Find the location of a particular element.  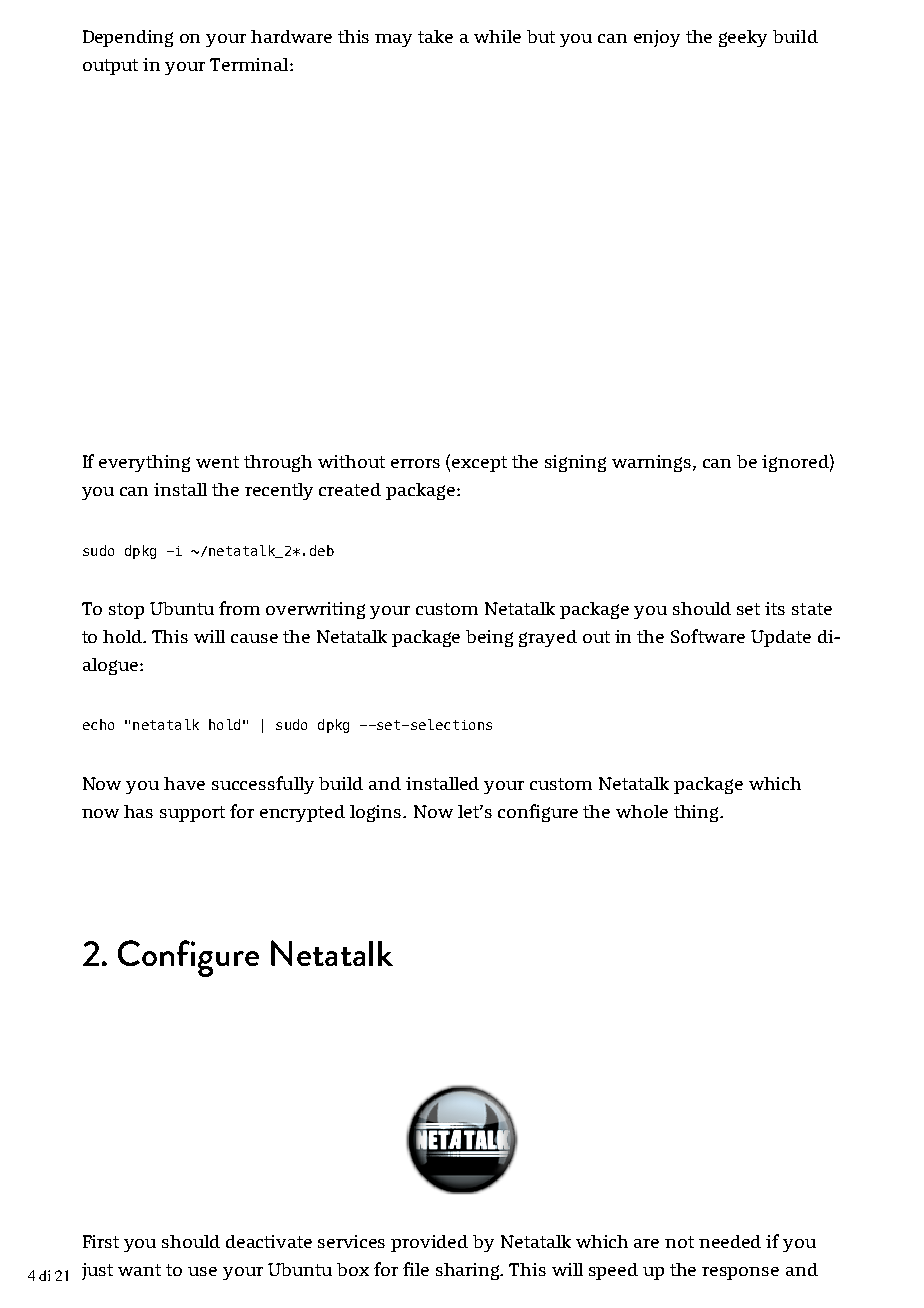

went is located at coordinates (217, 462).
